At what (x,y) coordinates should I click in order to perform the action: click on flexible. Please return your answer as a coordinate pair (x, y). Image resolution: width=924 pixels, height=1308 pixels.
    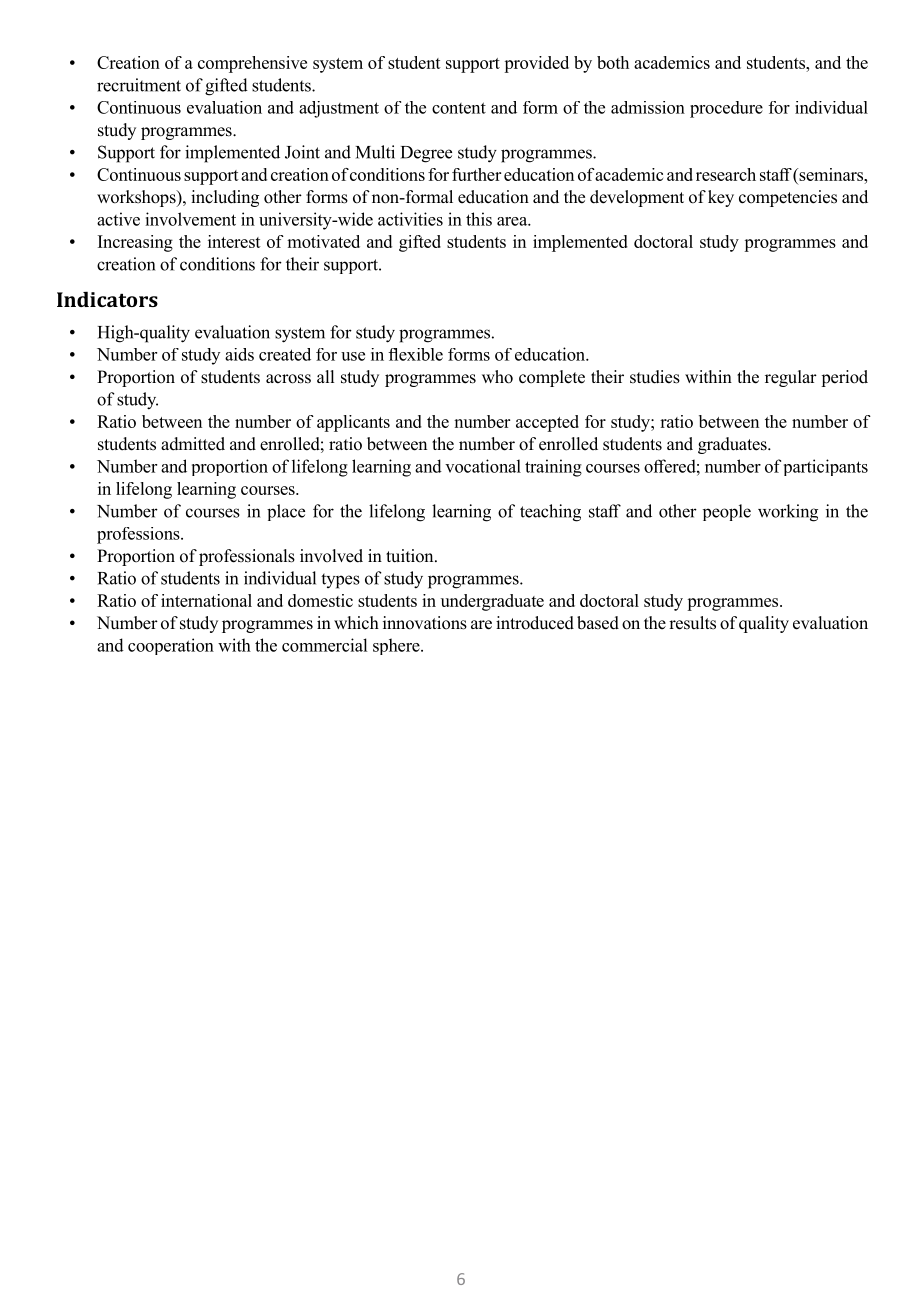
    Looking at the image, I should click on (415, 354).
